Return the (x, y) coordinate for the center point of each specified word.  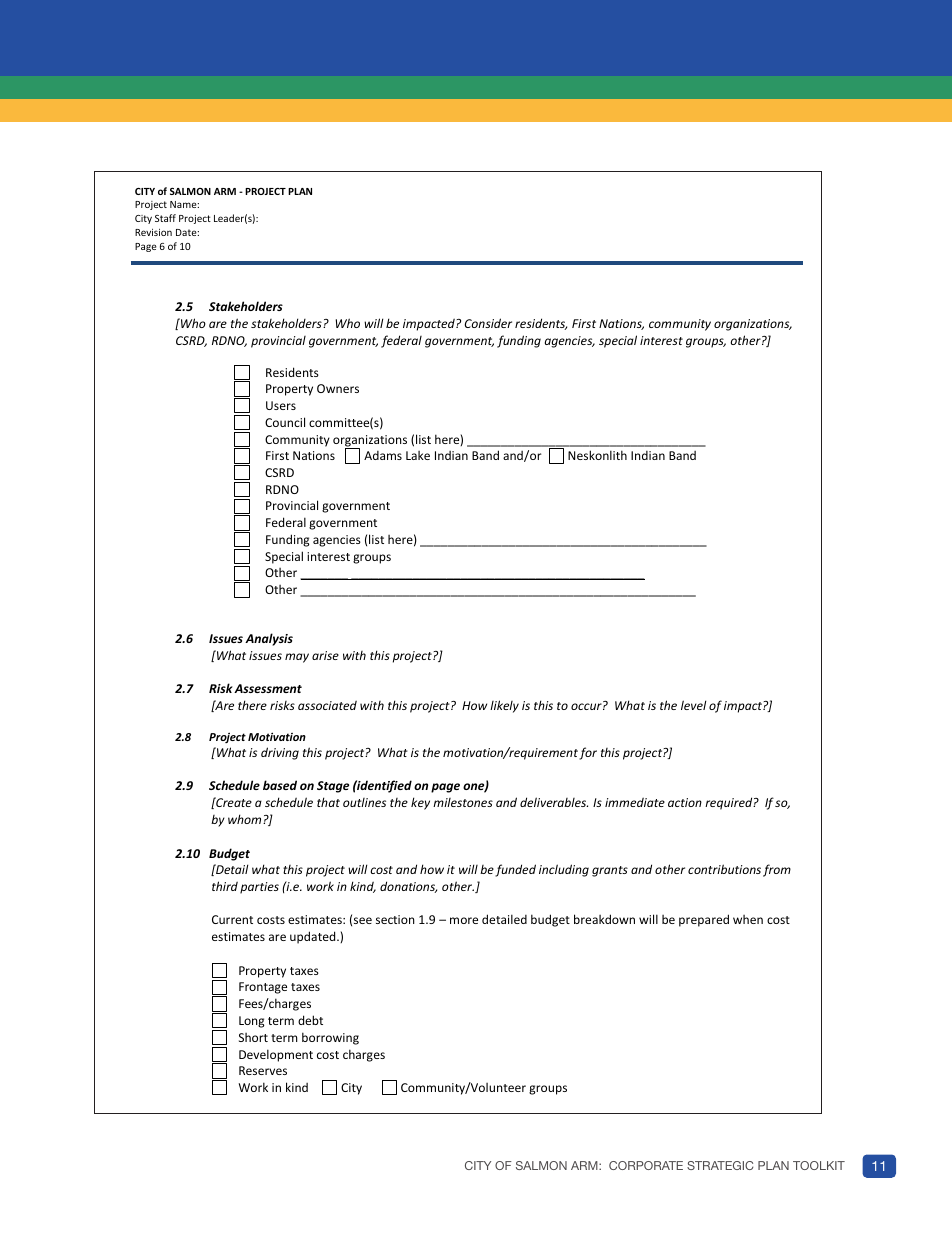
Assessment (268, 688)
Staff (165, 218)
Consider (488, 323)
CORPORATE (646, 1165)
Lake (418, 455)
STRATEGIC (720, 1165)
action (685, 802)
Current (232, 919)
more (464, 920)
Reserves (263, 1070)
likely (504, 706)
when (748, 919)
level (693, 705)
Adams (383, 455)
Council (285, 422)
